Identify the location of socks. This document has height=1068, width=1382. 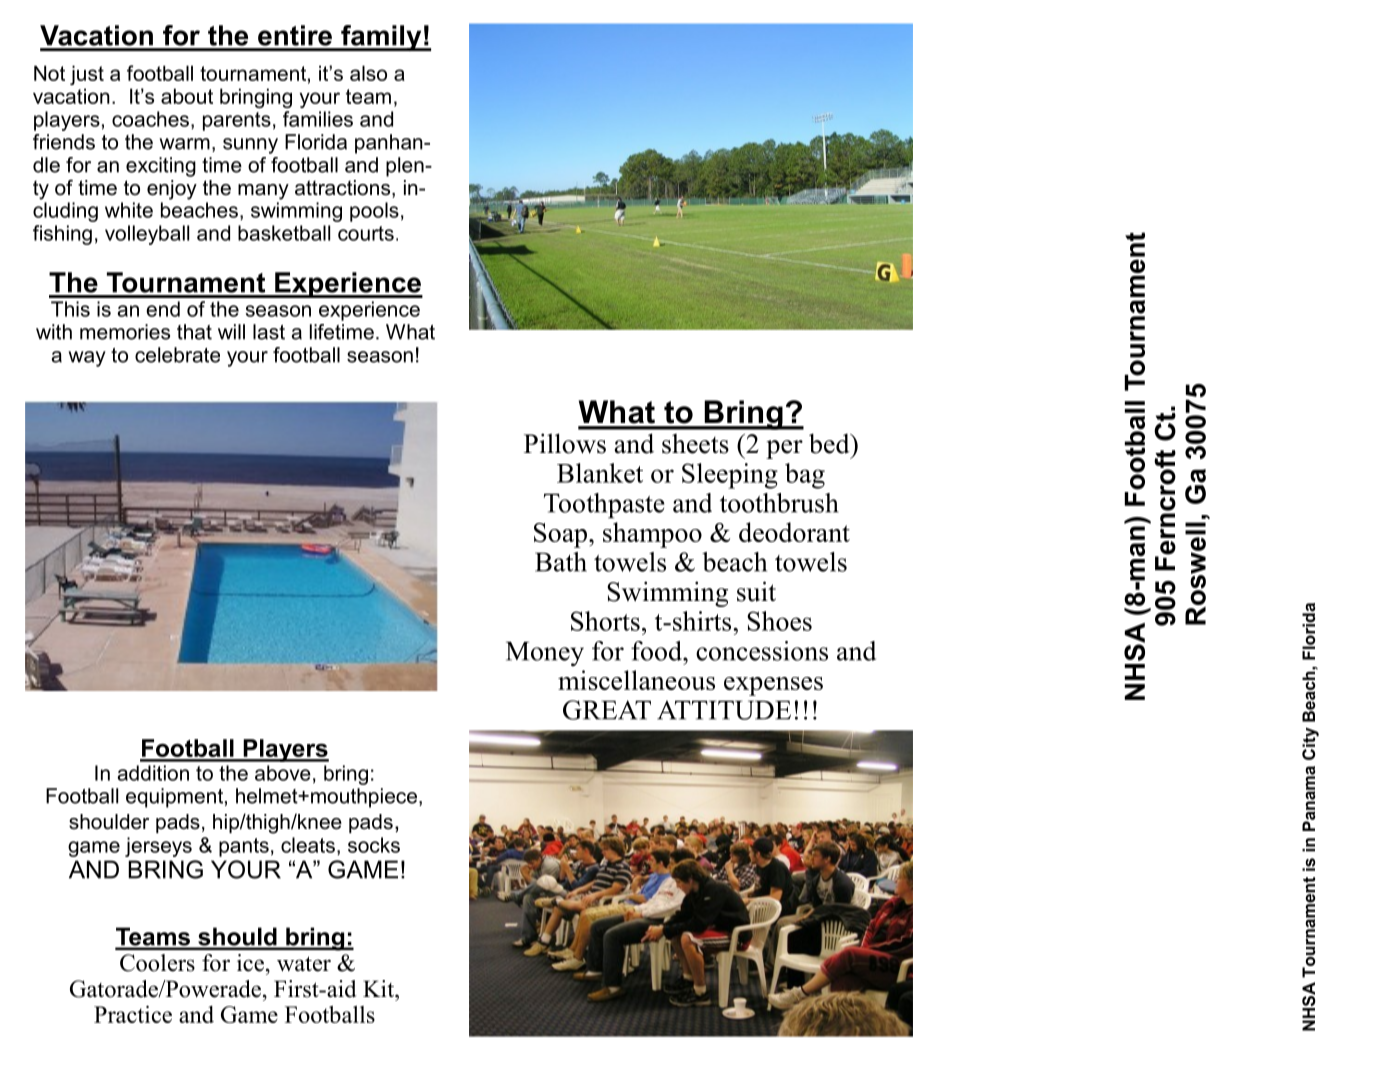
(374, 845).
